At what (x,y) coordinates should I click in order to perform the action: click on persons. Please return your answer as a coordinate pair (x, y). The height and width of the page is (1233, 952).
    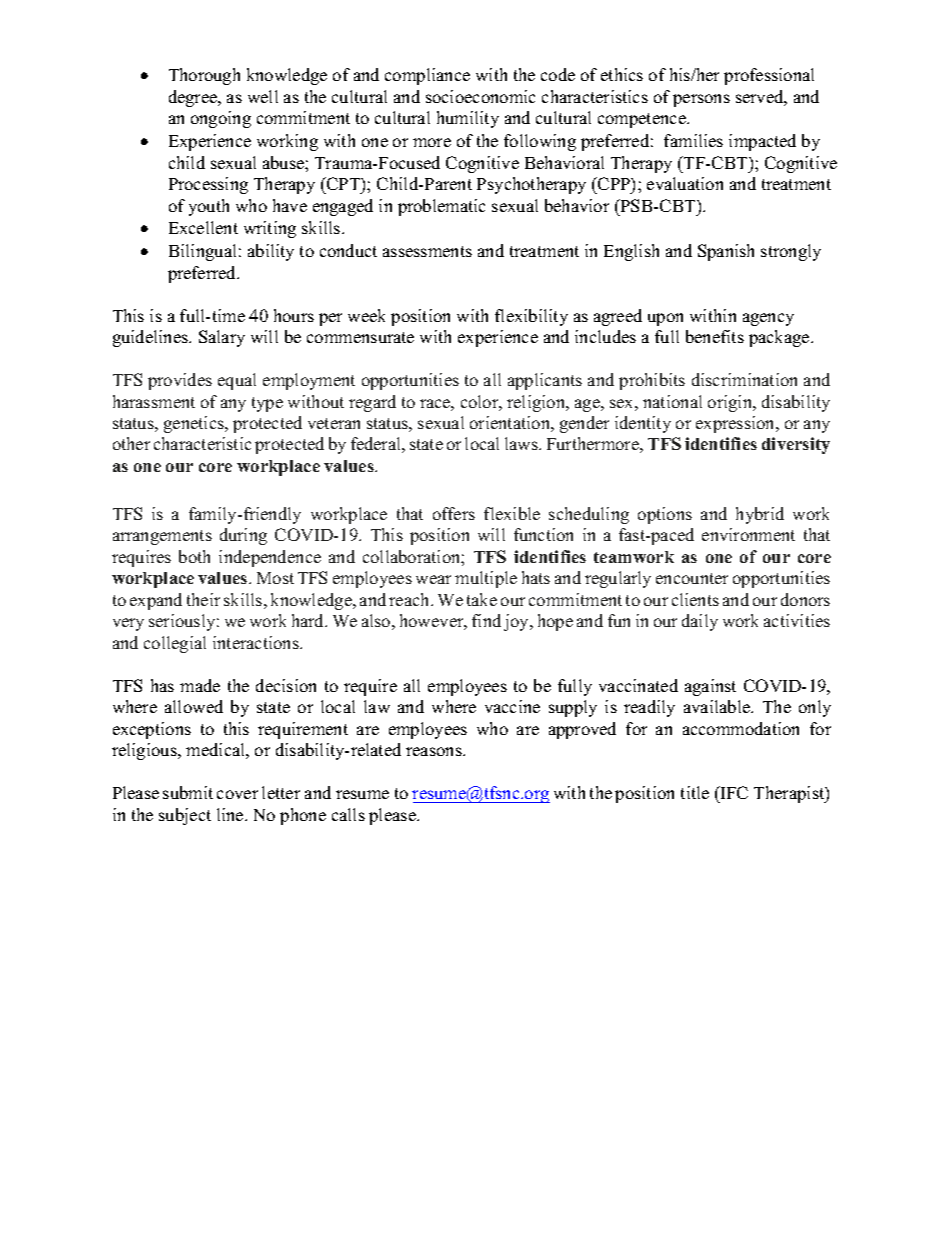
    Looking at the image, I should click on (701, 100).
